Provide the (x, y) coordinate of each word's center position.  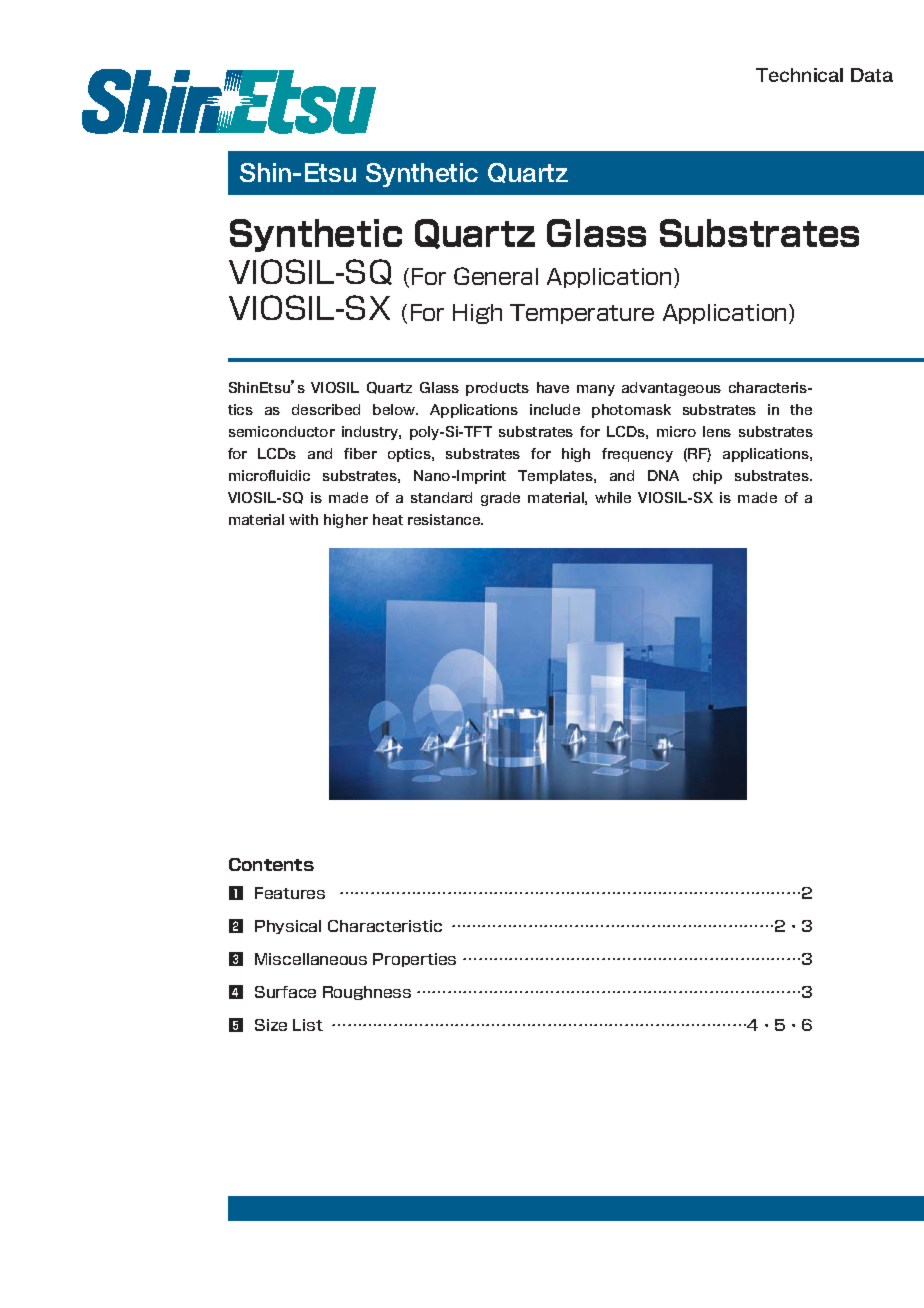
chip (707, 477)
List (308, 1025)
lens (717, 431)
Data (872, 75)
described (326, 409)
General (496, 276)
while (613, 497)
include (555, 409)
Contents (271, 864)
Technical (799, 75)
